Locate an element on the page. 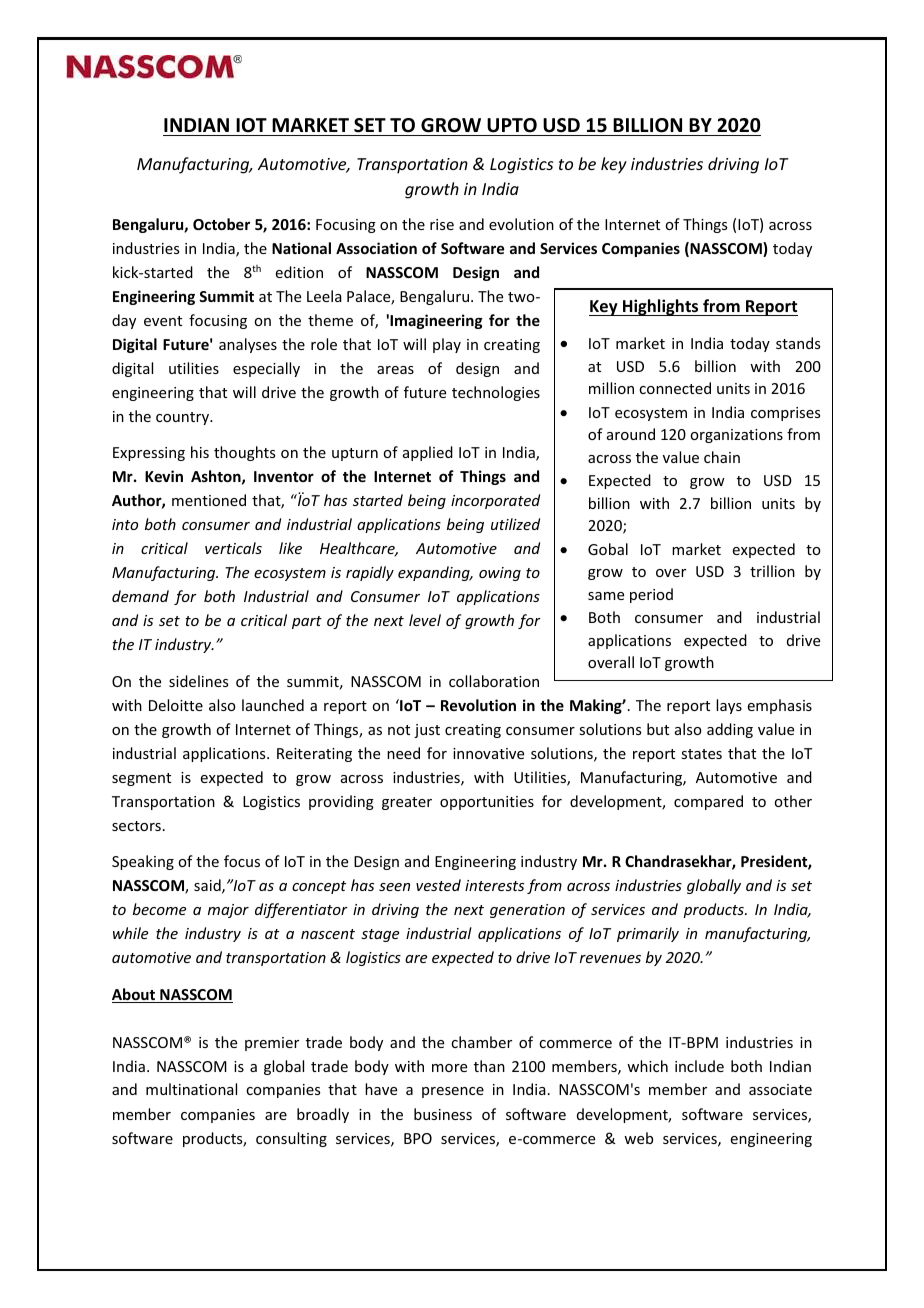  compared is located at coordinates (708, 802).
